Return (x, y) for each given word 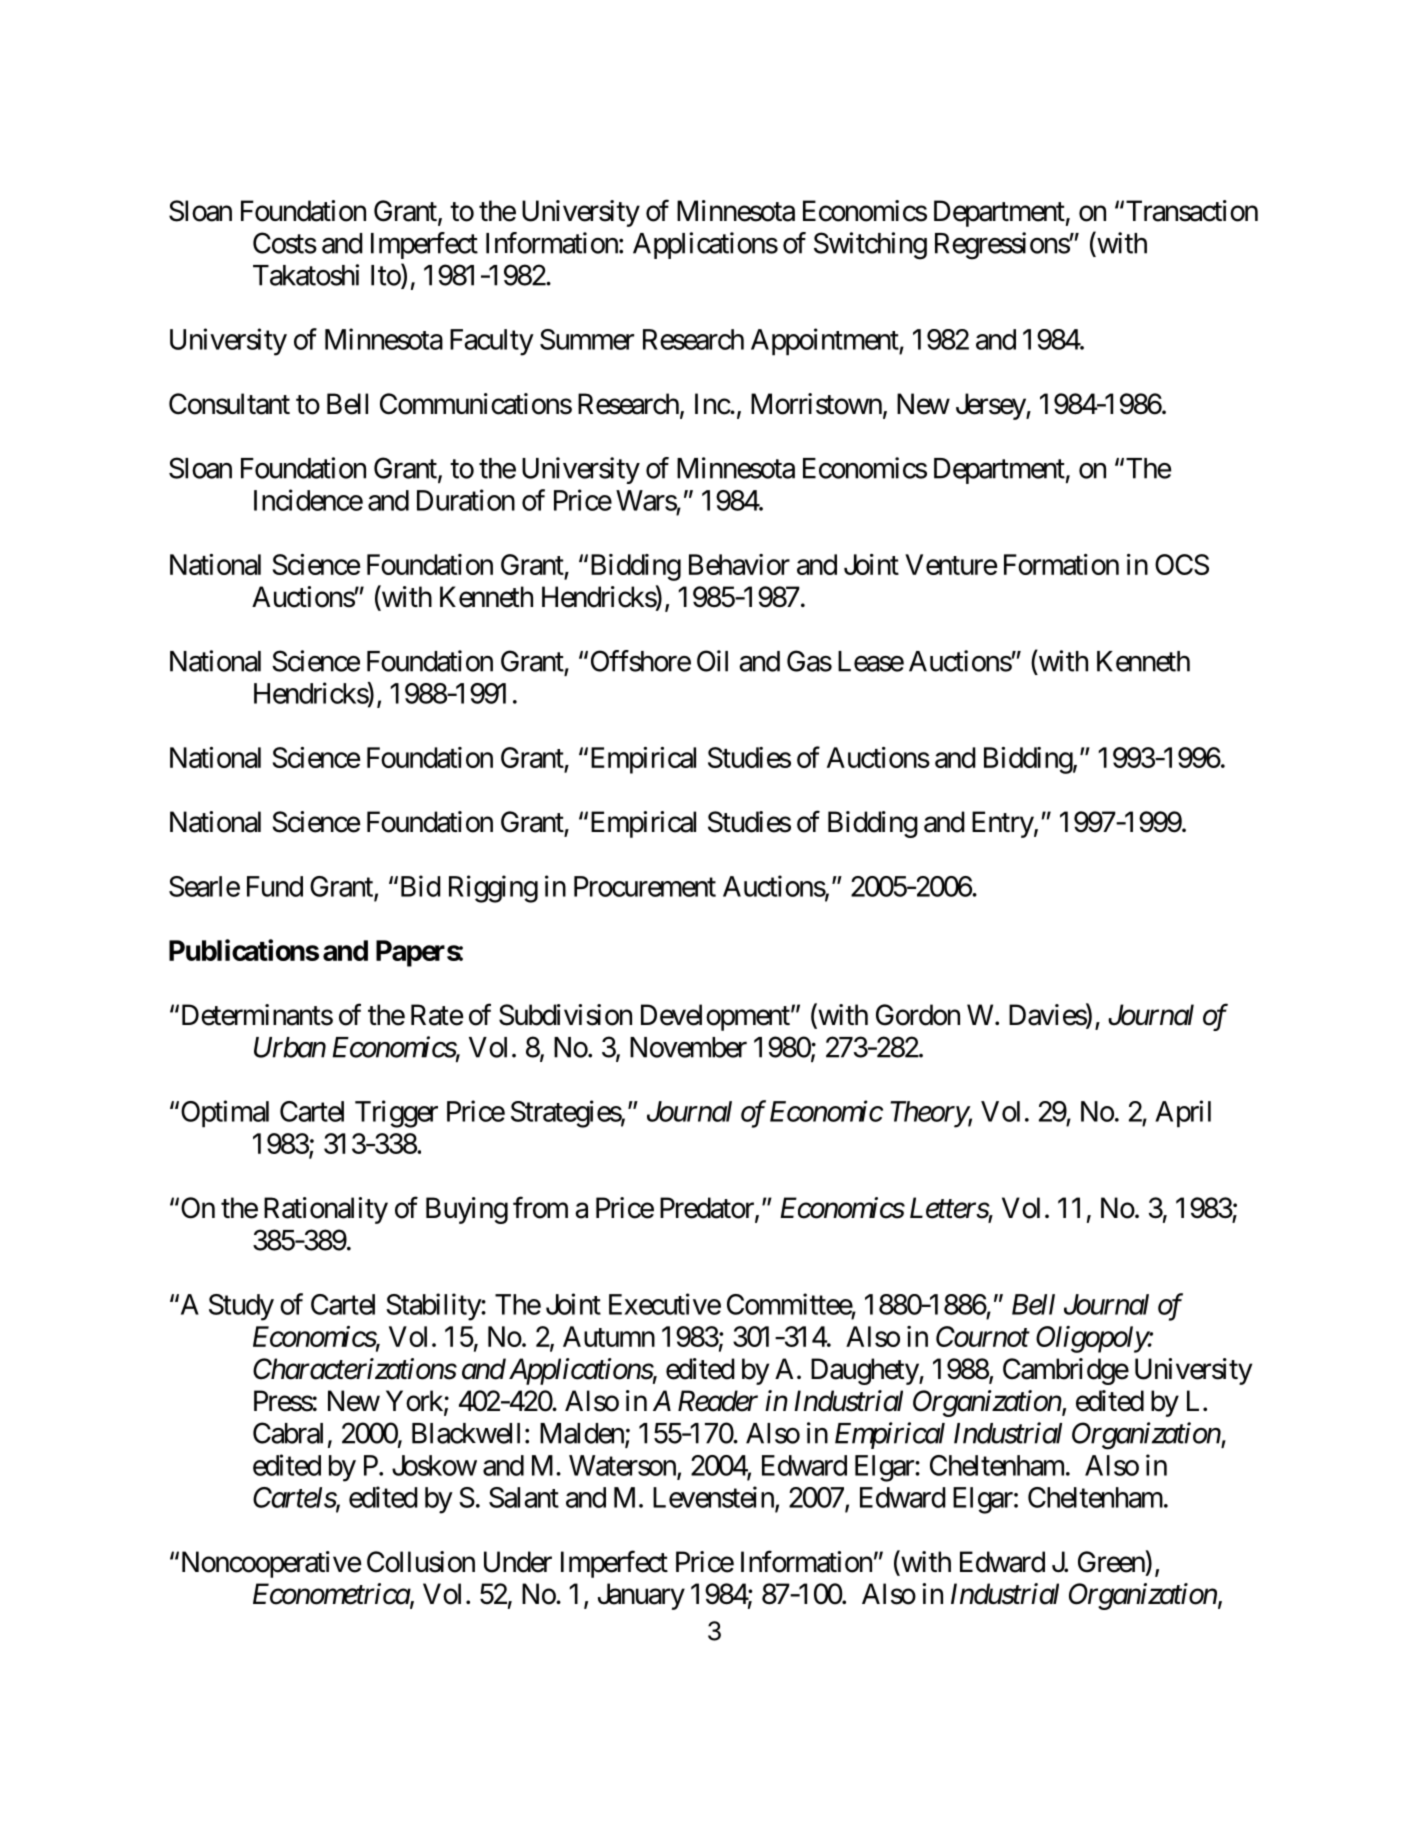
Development (715, 1017)
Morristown (816, 404)
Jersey (991, 406)
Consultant (229, 404)
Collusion (421, 1562)
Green (1111, 1562)
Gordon (918, 1015)
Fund (275, 886)
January (641, 1596)
